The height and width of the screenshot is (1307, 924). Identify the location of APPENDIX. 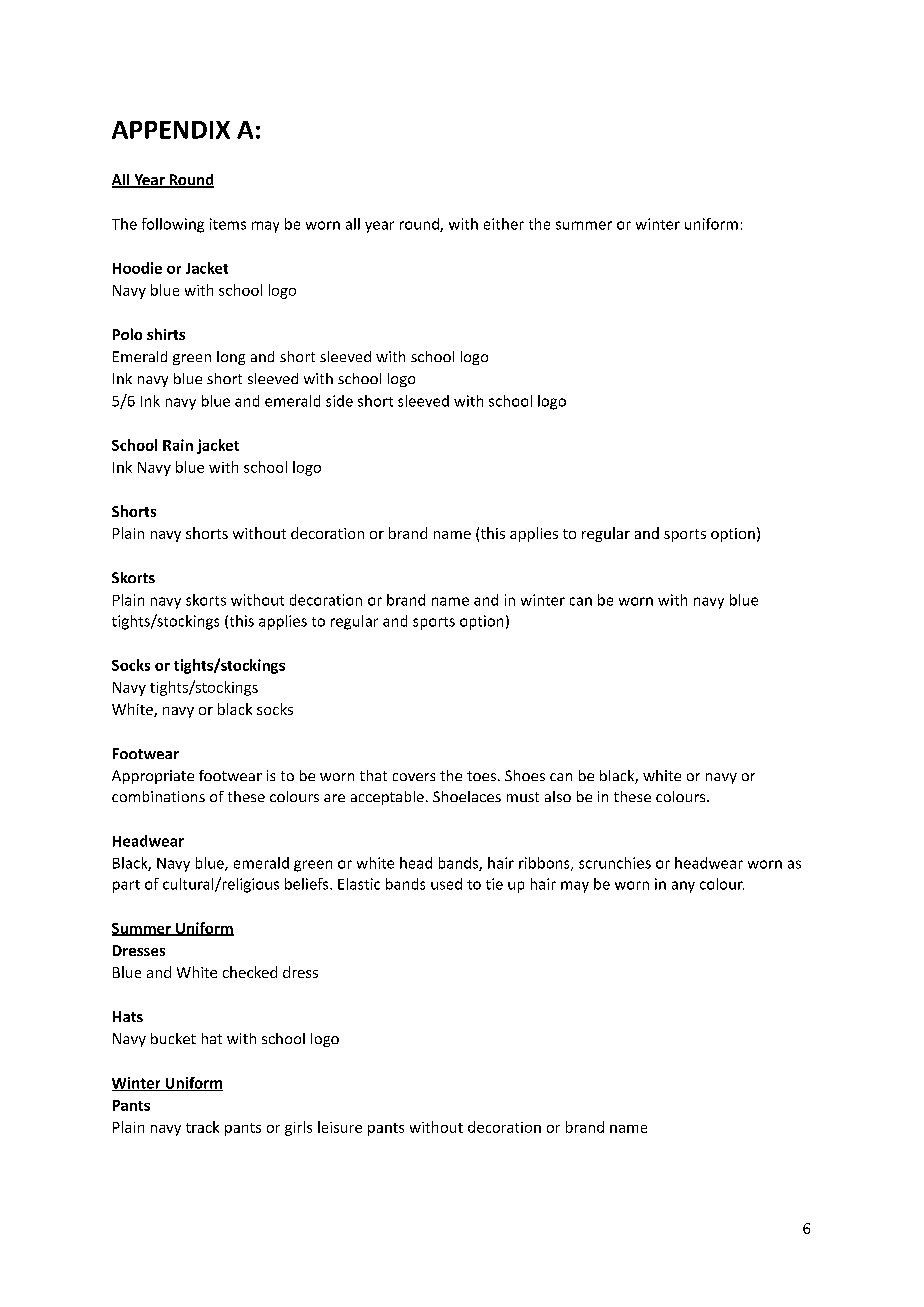
(171, 130).
